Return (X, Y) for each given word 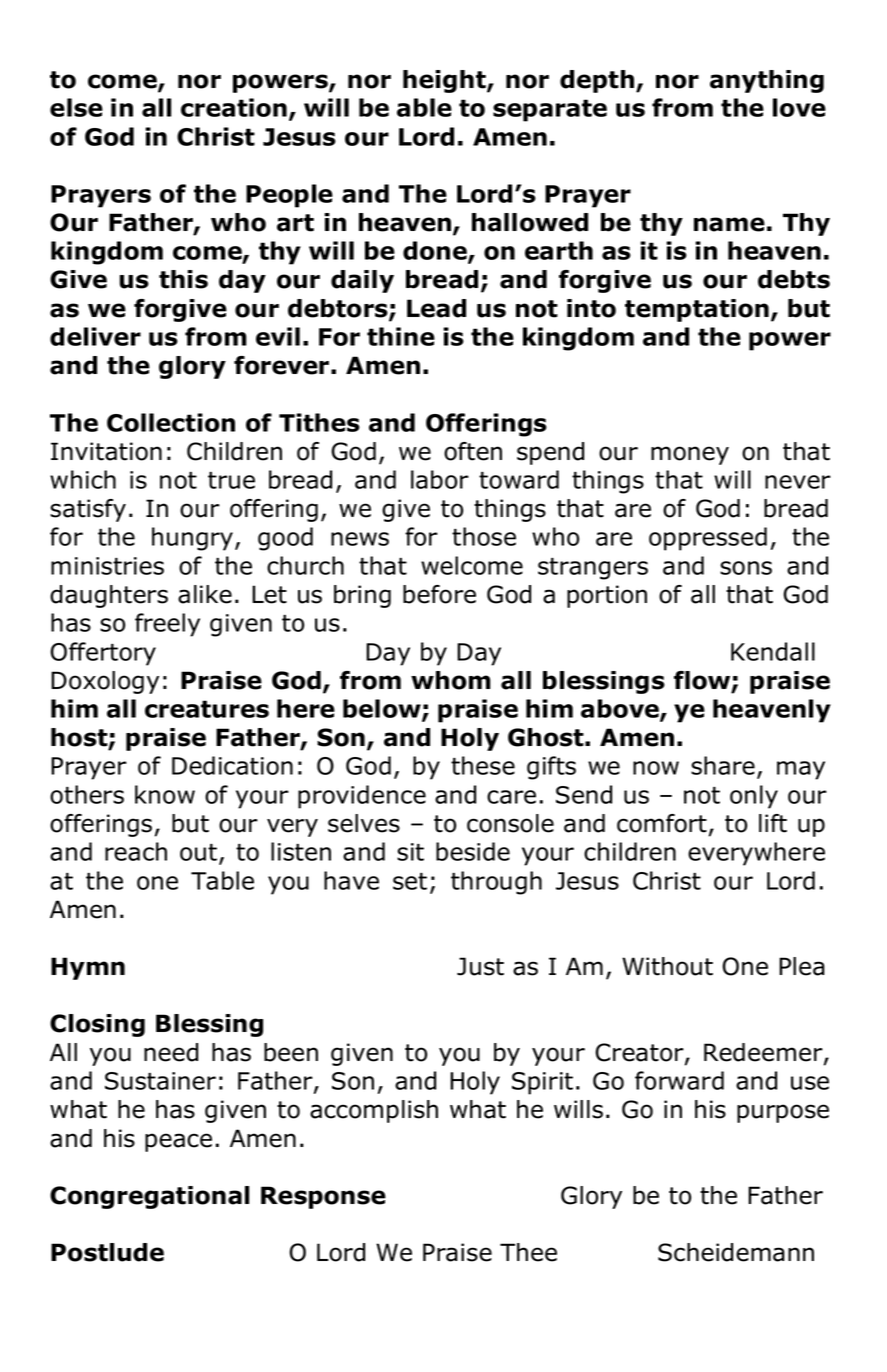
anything (767, 81)
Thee (528, 1252)
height (445, 81)
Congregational (149, 1197)
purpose (783, 1113)
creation (234, 107)
